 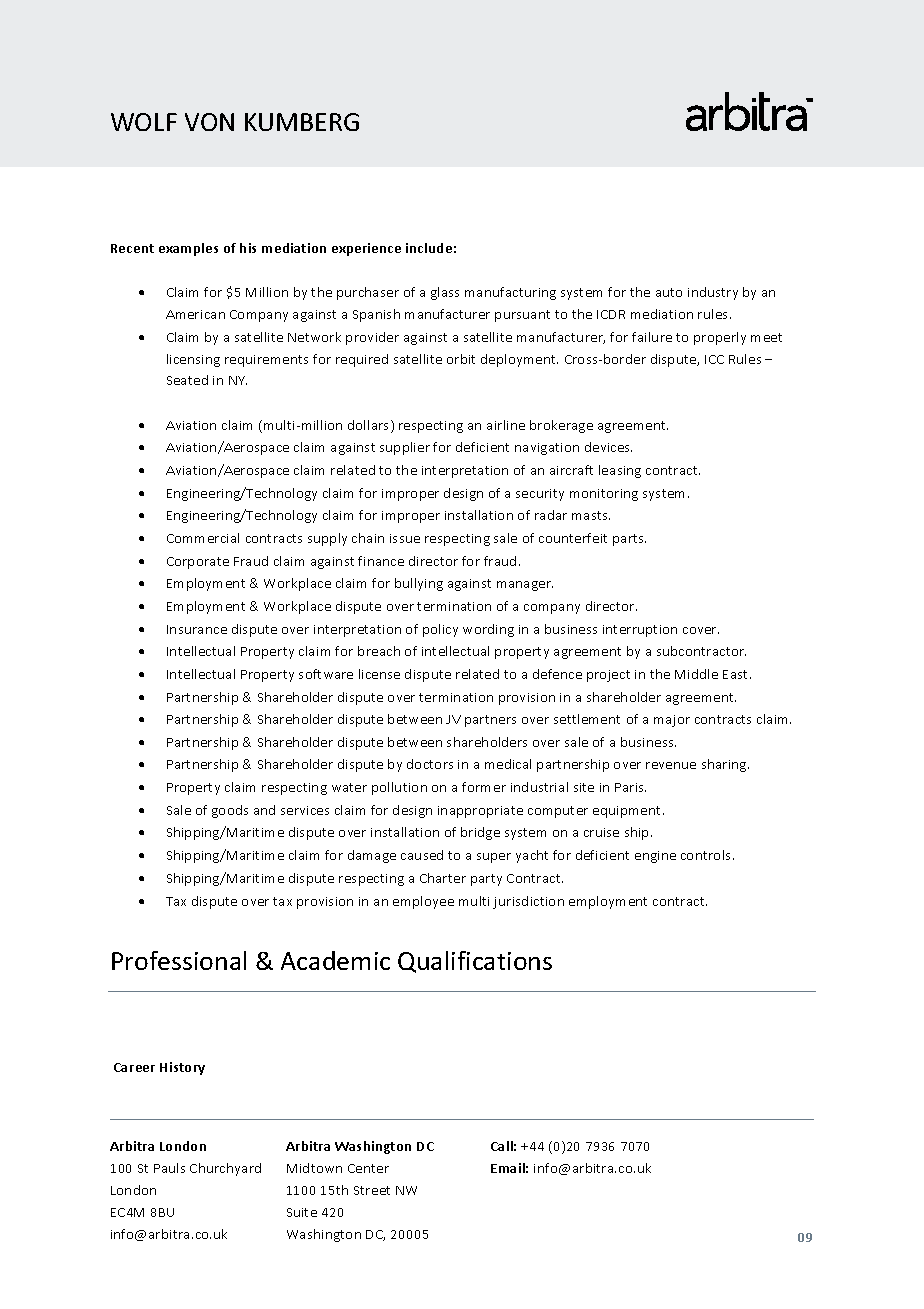 I want to click on auto, so click(x=669, y=292).
